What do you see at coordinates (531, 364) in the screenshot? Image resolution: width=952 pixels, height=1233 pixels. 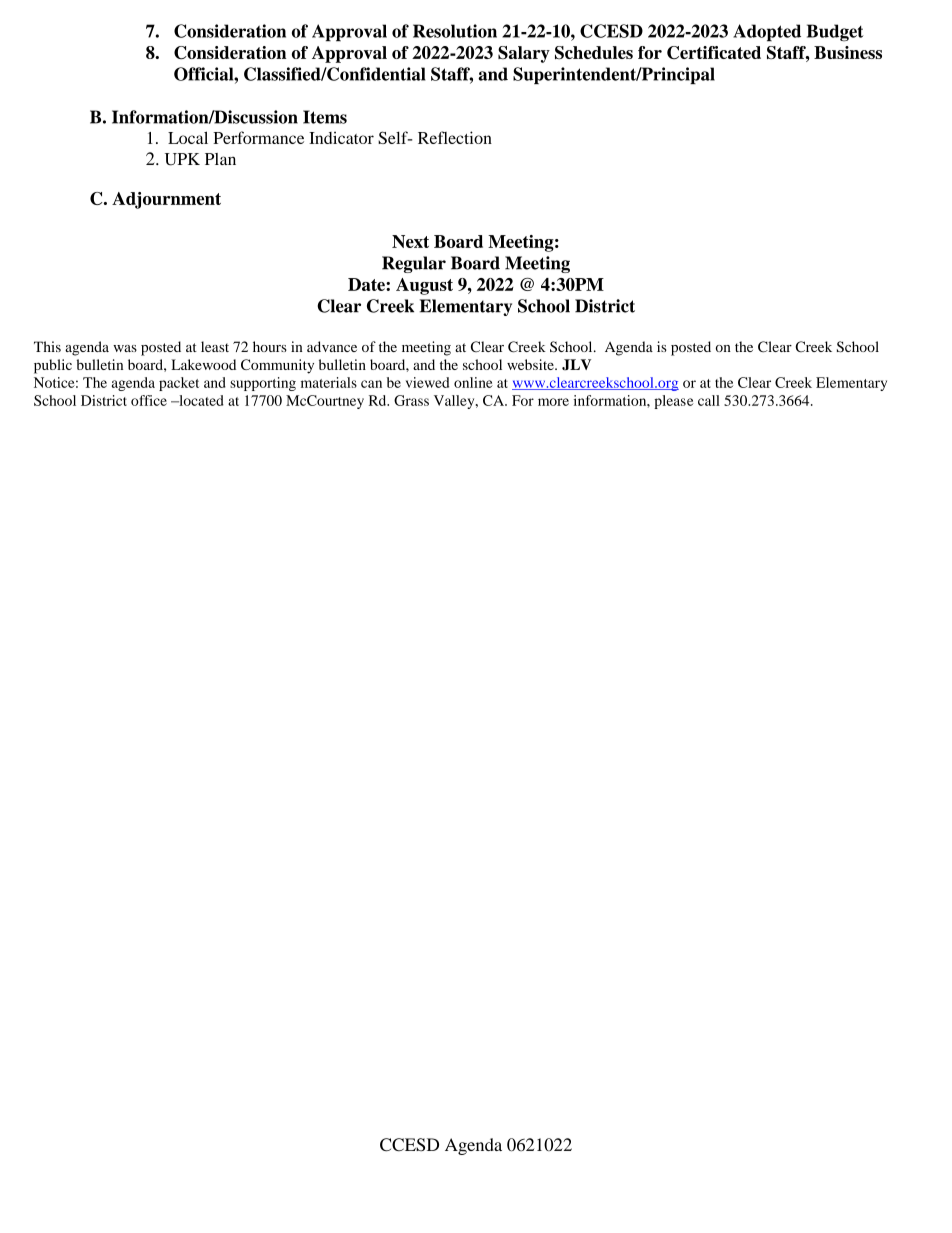 I see `website` at bounding box center [531, 364].
